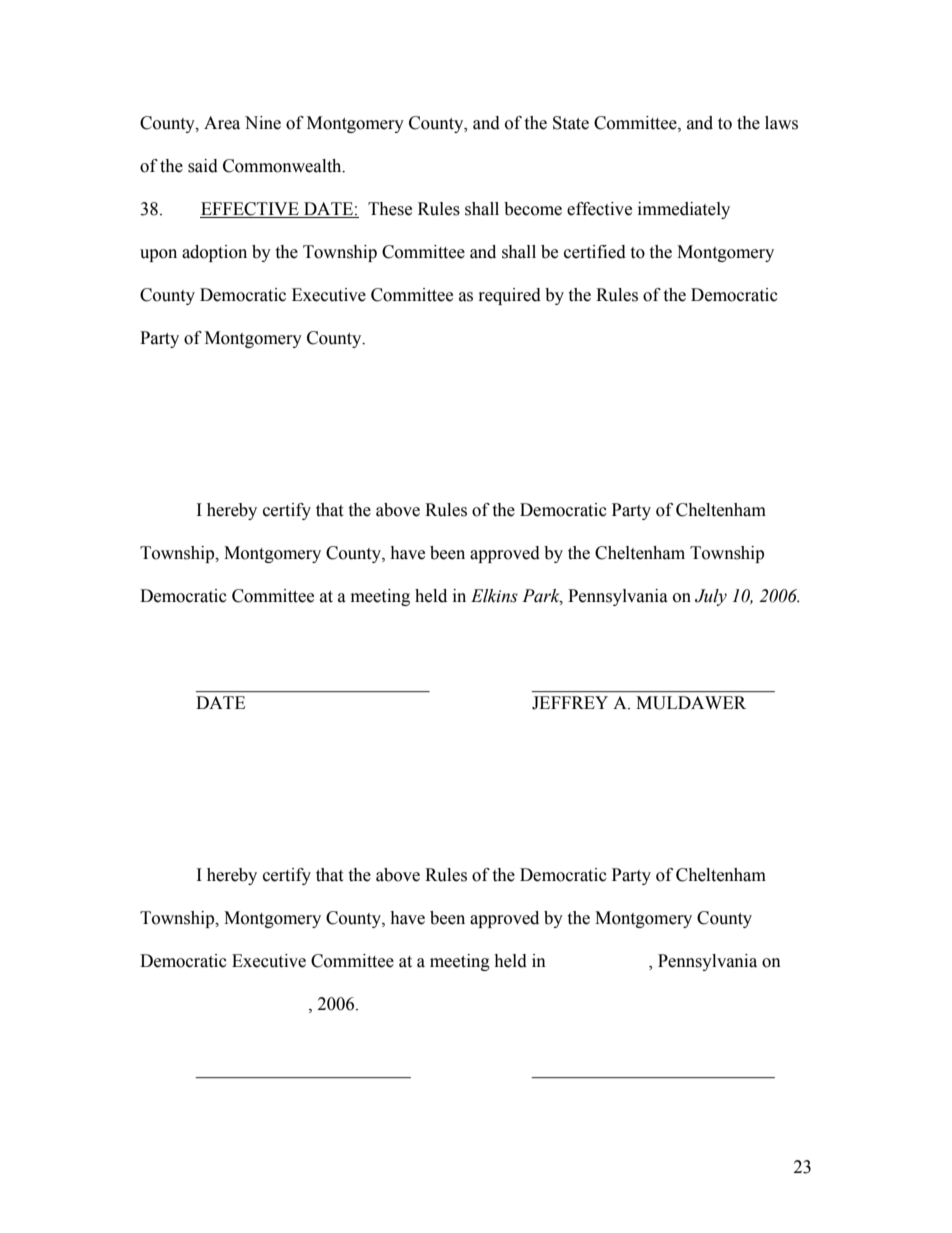  Describe the element at coordinates (571, 123) in the image. I see `State` at that location.
